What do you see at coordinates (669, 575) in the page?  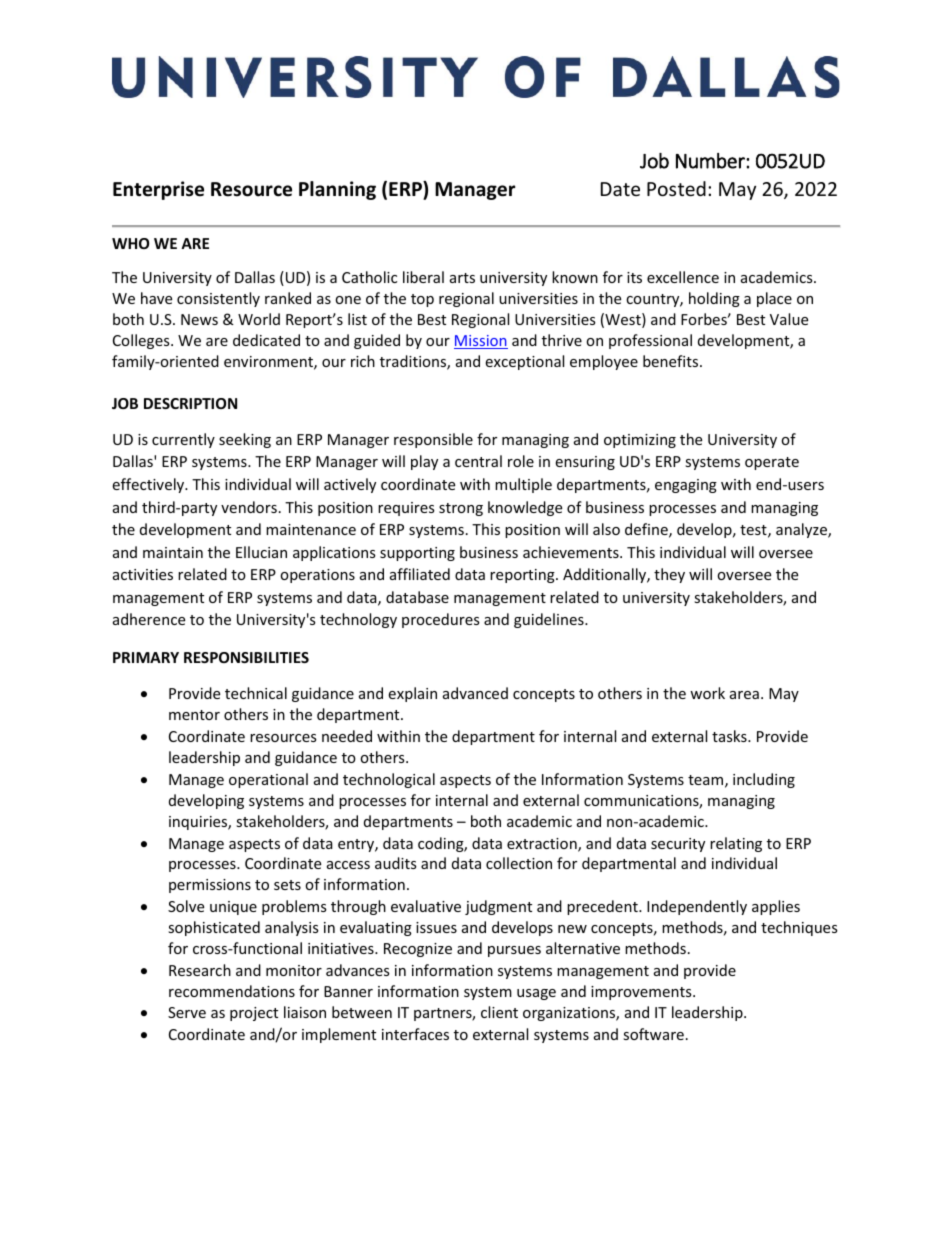 I see `they` at bounding box center [669, 575].
